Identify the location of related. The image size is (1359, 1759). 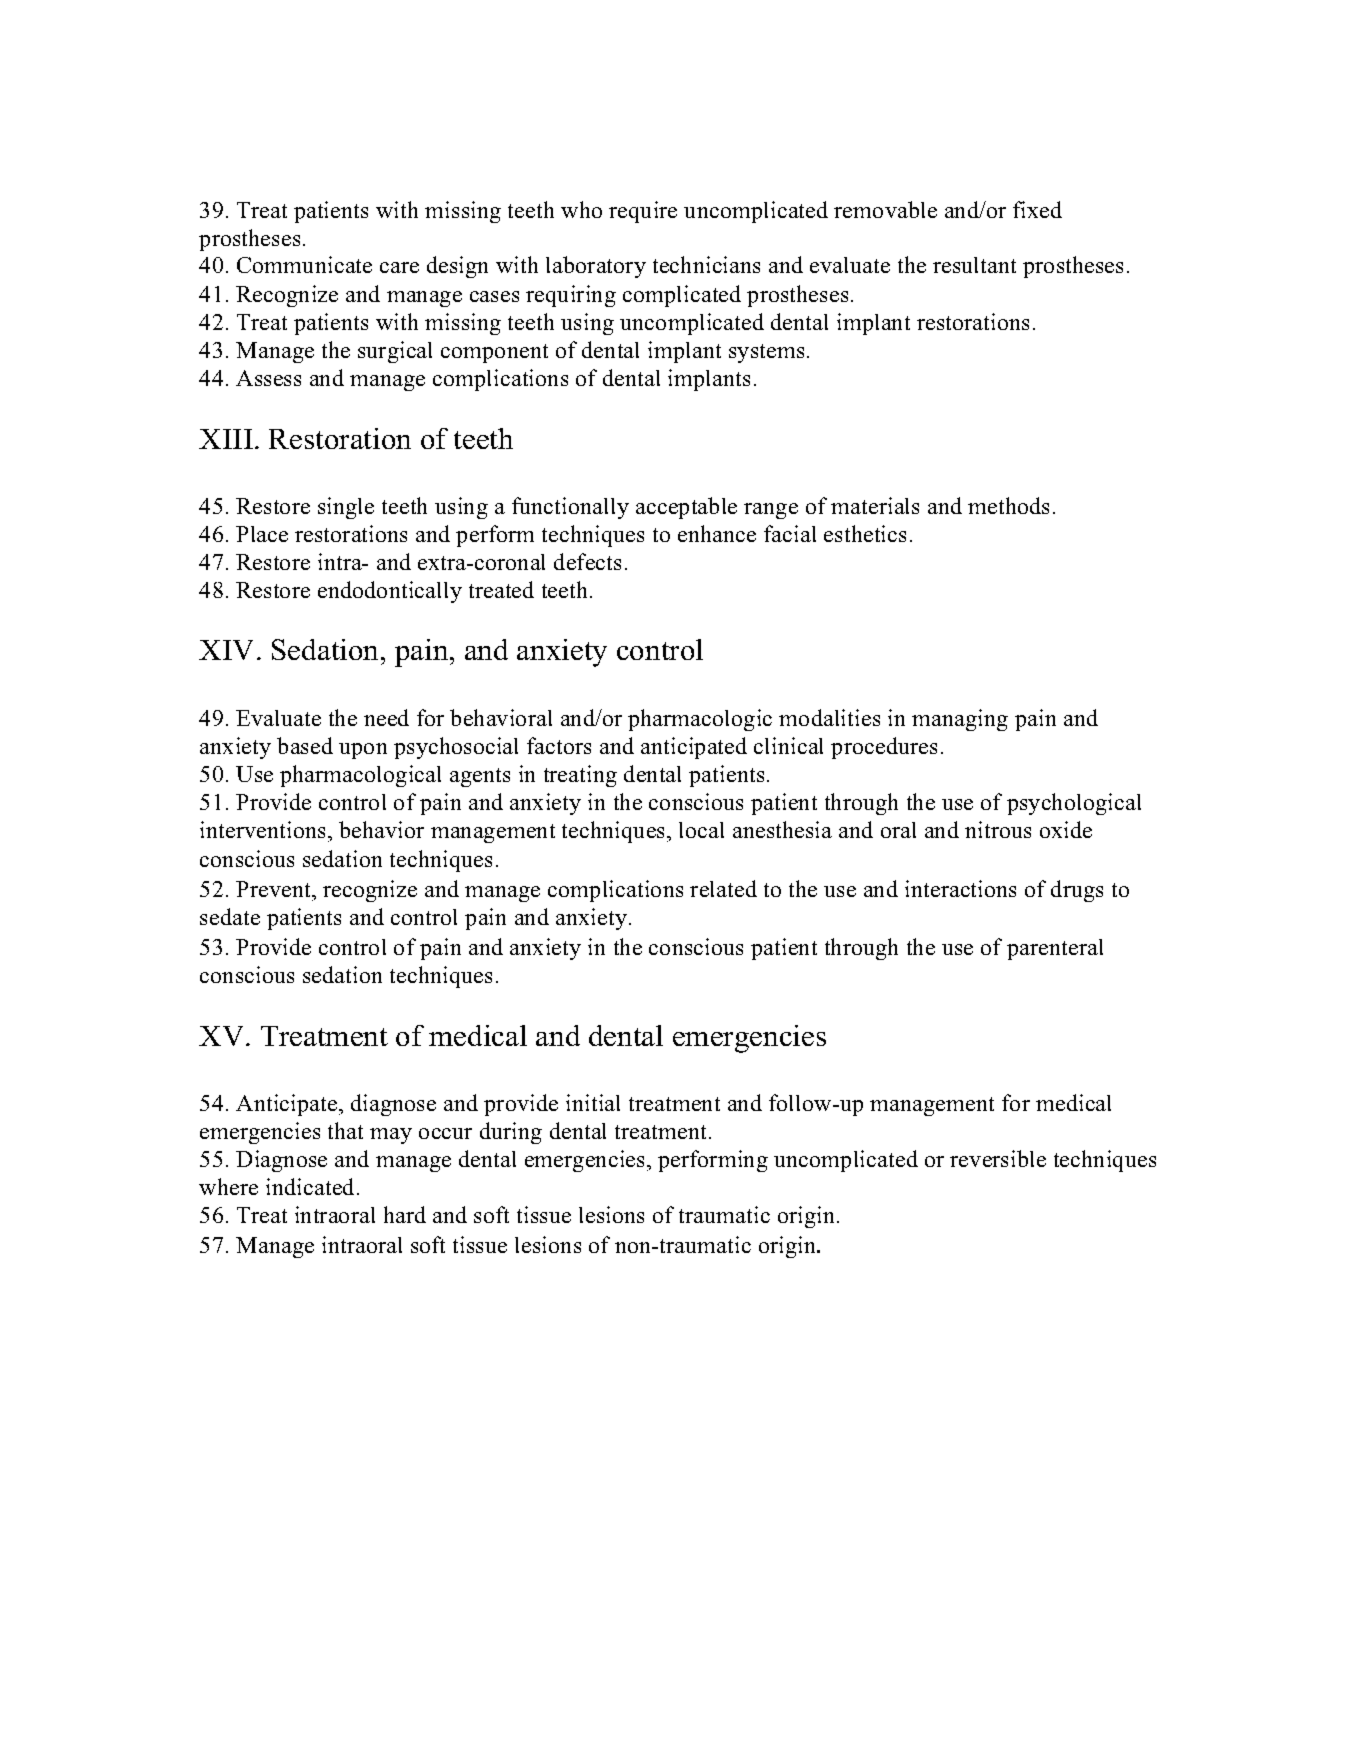
(723, 888).
